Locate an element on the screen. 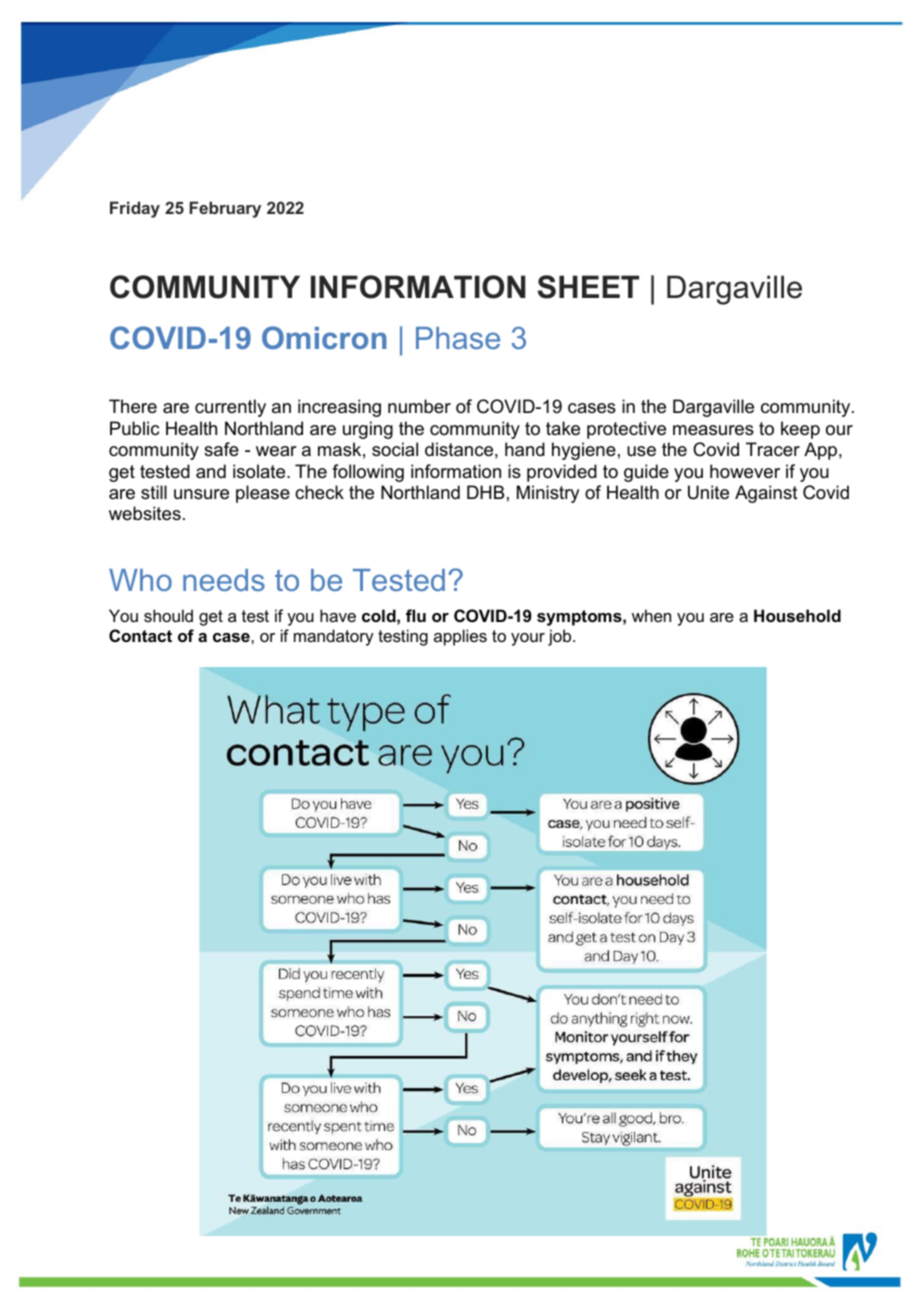 The image size is (924, 1308). Omicron is located at coordinates (324, 337).
